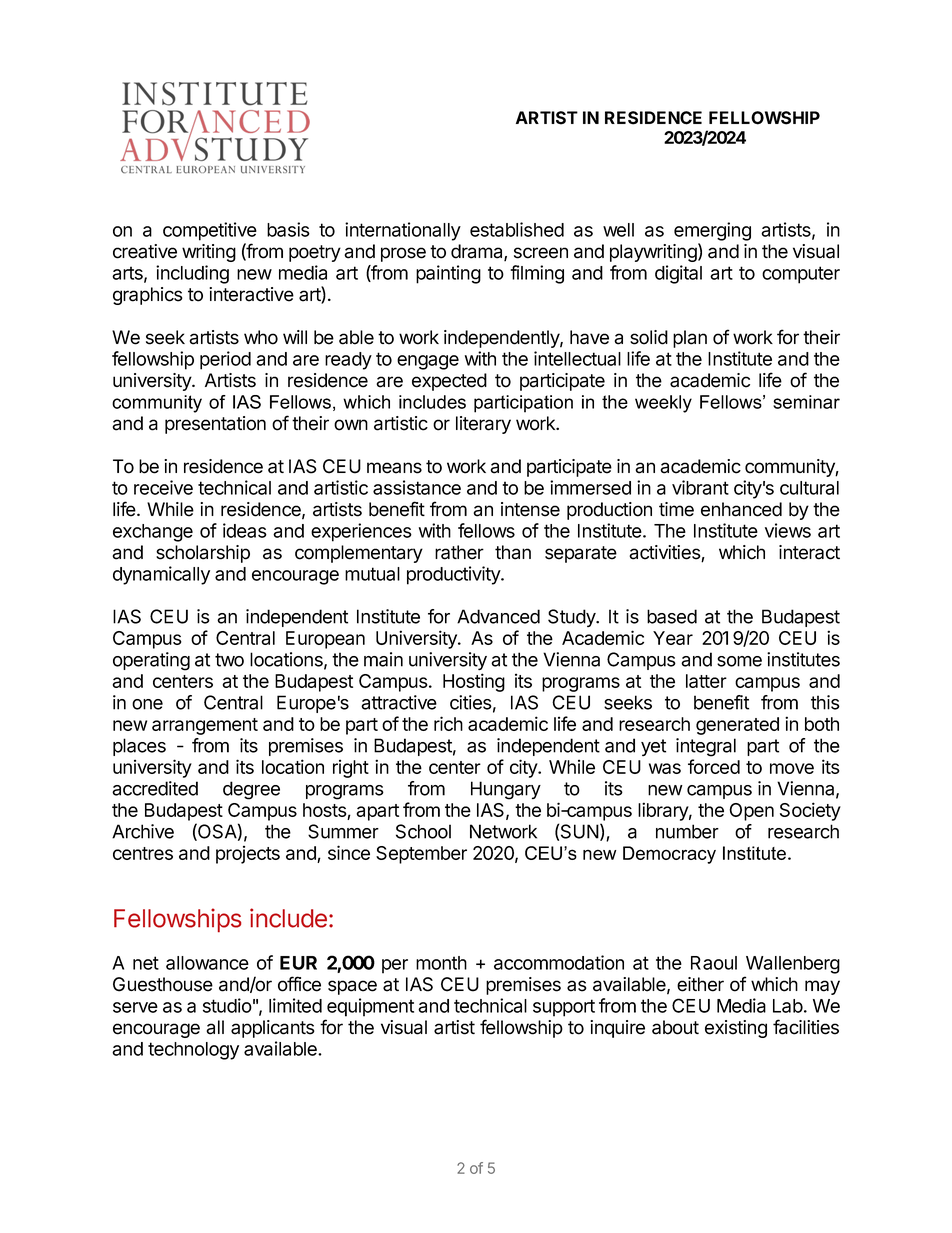 The image size is (952, 1233). Describe the element at coordinates (712, 231) in the screenshot. I see `emerging` at that location.
